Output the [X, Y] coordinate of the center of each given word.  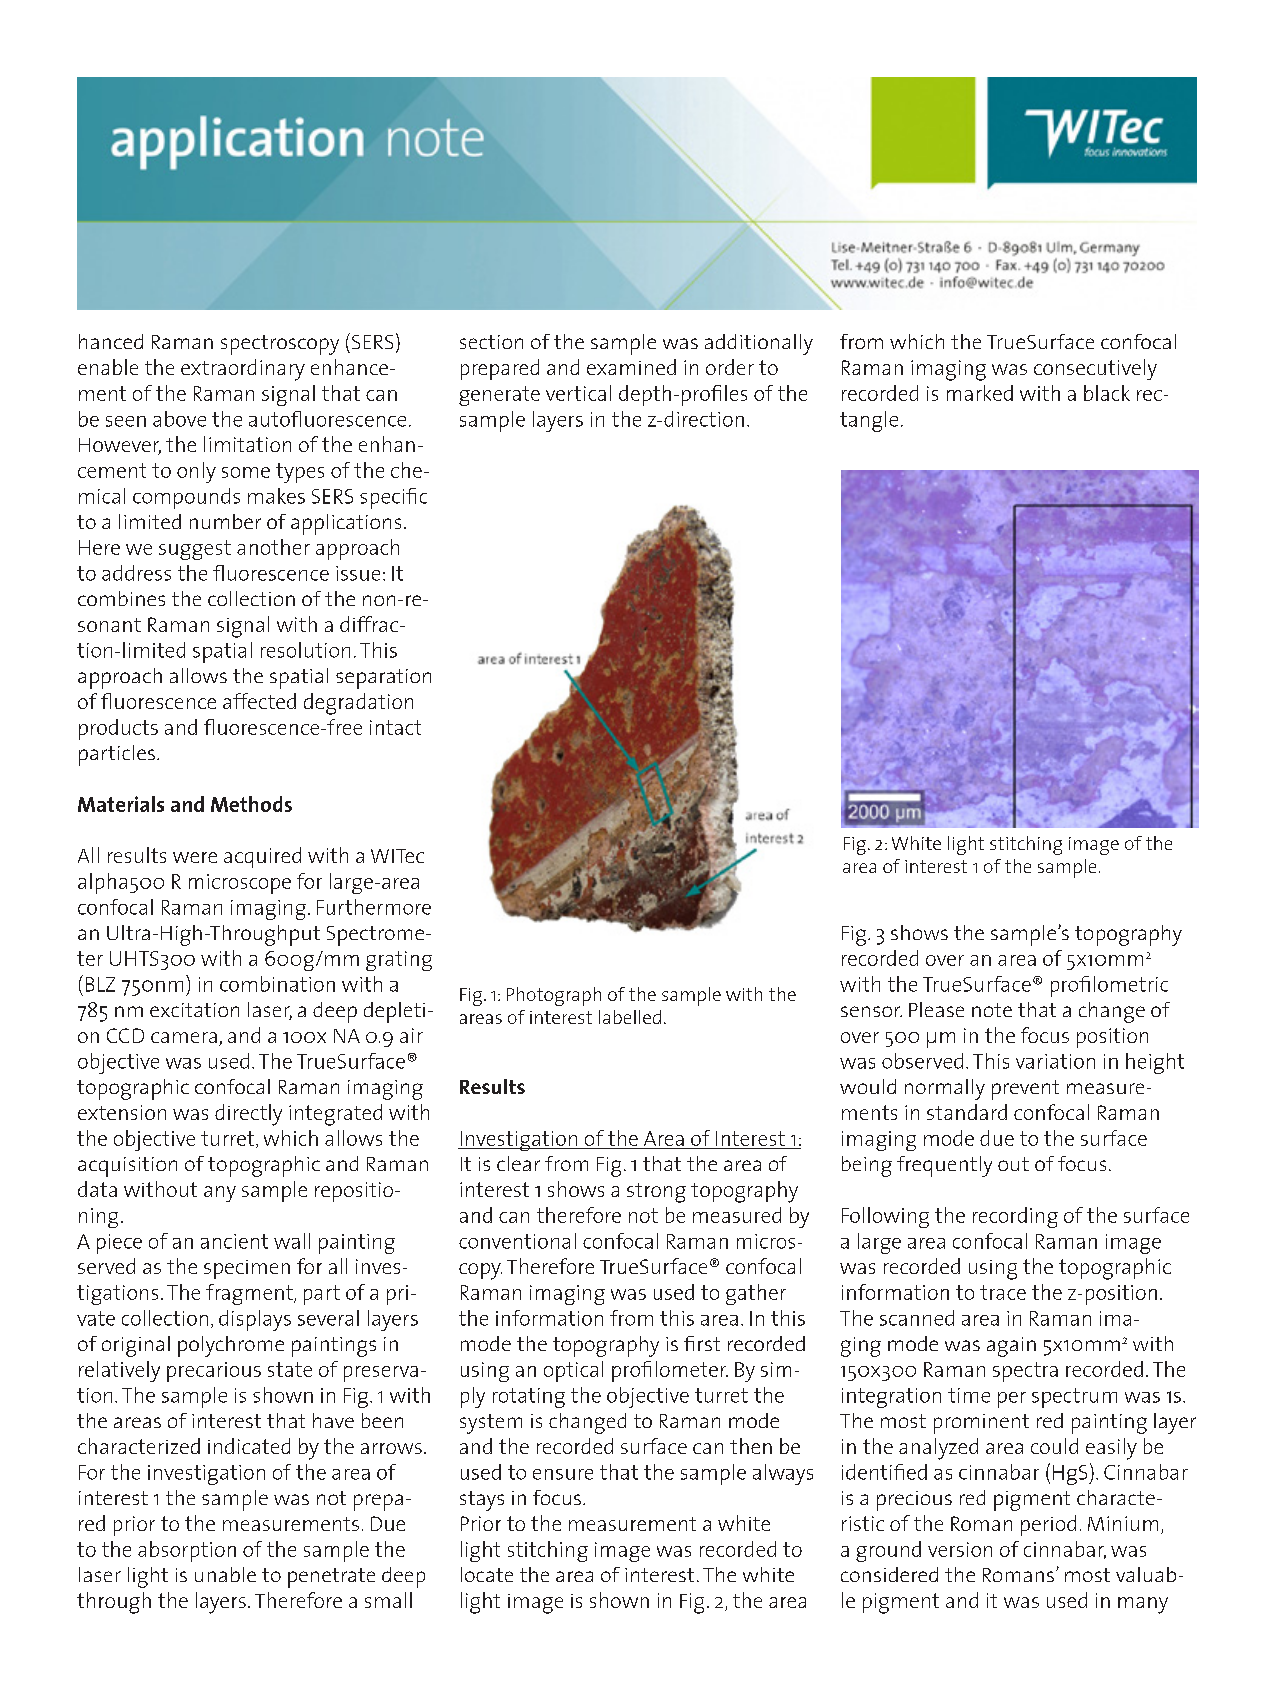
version [960, 1549]
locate [487, 1574]
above [179, 419]
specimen [247, 1269]
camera [184, 1037]
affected [259, 701]
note [992, 1010]
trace [1003, 1292]
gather [756, 1294]
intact [395, 727]
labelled [630, 1017]
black [1107, 393]
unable [225, 1574]
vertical [578, 393]
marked [980, 393]
